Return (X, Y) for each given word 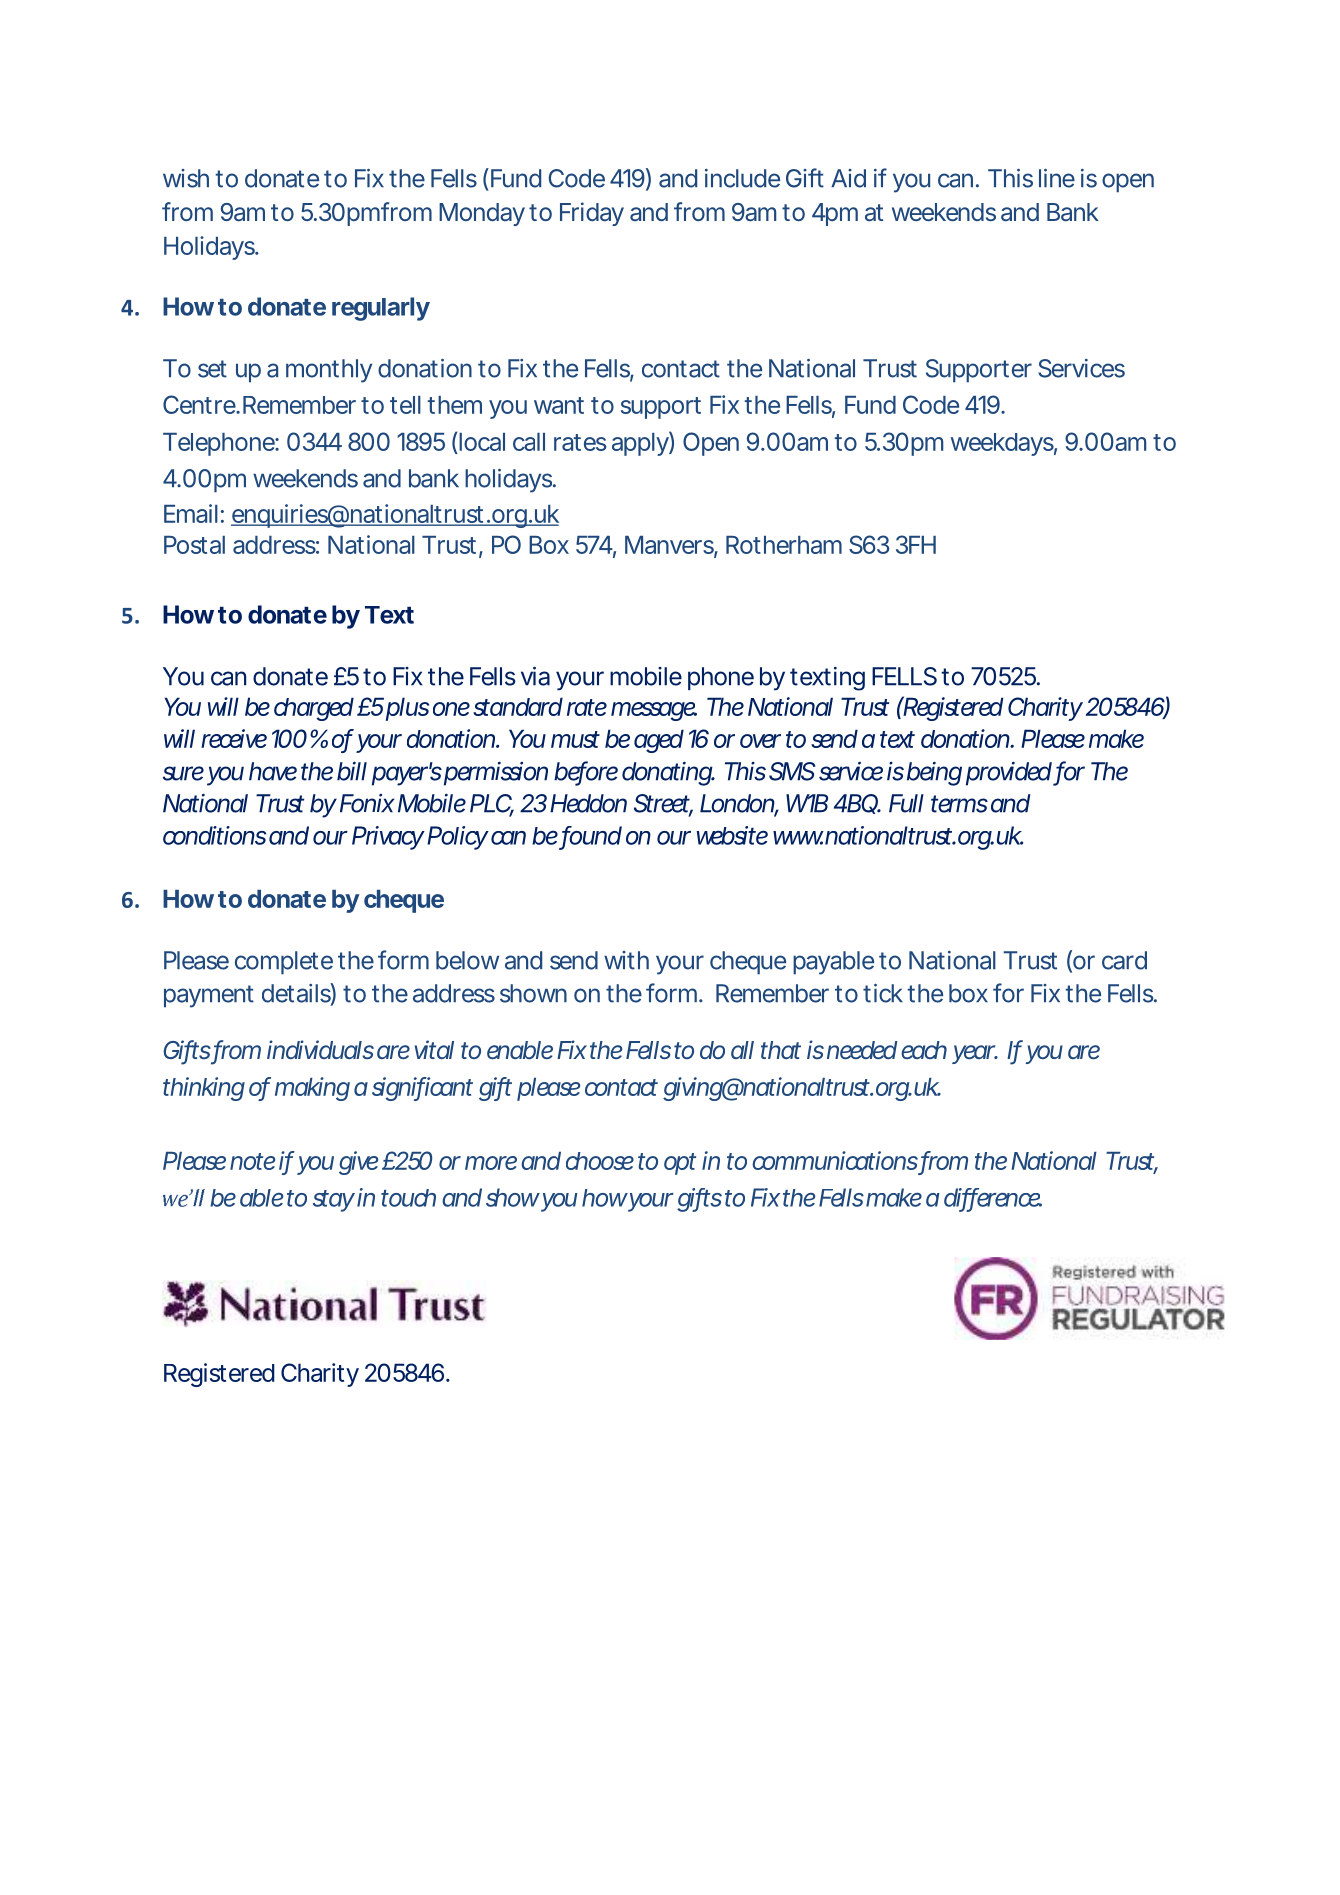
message (654, 711)
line (1057, 178)
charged (314, 709)
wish (186, 178)
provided (1009, 773)
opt (680, 1164)
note (252, 1161)
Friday (592, 214)
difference (993, 1198)
